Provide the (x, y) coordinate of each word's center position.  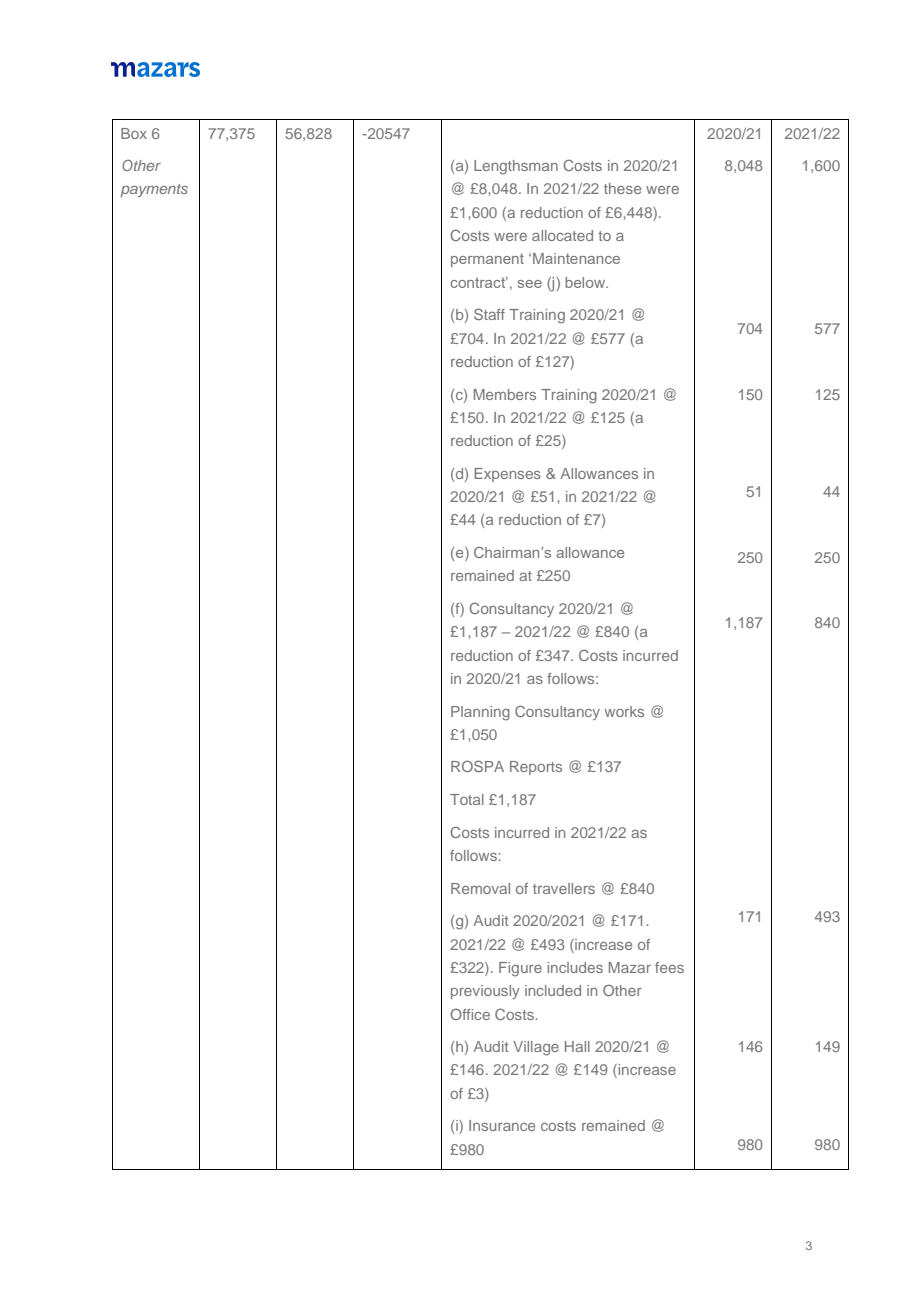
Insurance (502, 1125)
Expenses (507, 475)
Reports (536, 768)
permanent (487, 260)
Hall (577, 1046)
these (622, 188)
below (586, 282)
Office (470, 1014)
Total (467, 799)
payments (154, 190)
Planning (480, 713)
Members (505, 394)
